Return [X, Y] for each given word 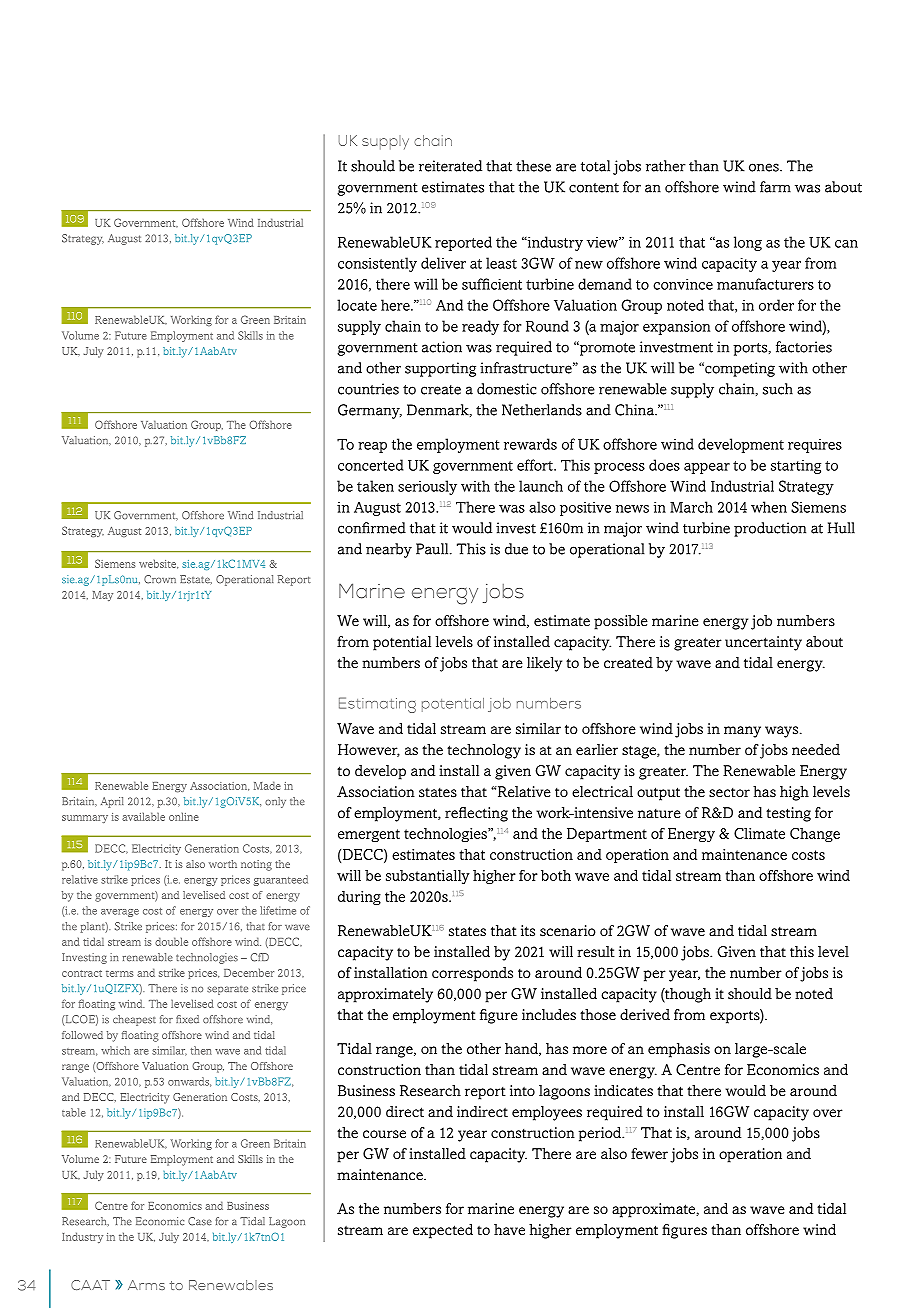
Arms [146, 1285]
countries [368, 389]
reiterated [450, 166]
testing [788, 814]
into [522, 1090]
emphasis [679, 1050]
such [778, 389]
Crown [160, 579]
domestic [507, 389]
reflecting [476, 814]
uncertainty [763, 643]
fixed [187, 1019]
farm [775, 187]
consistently [377, 264]
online [184, 816]
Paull [433, 549]
